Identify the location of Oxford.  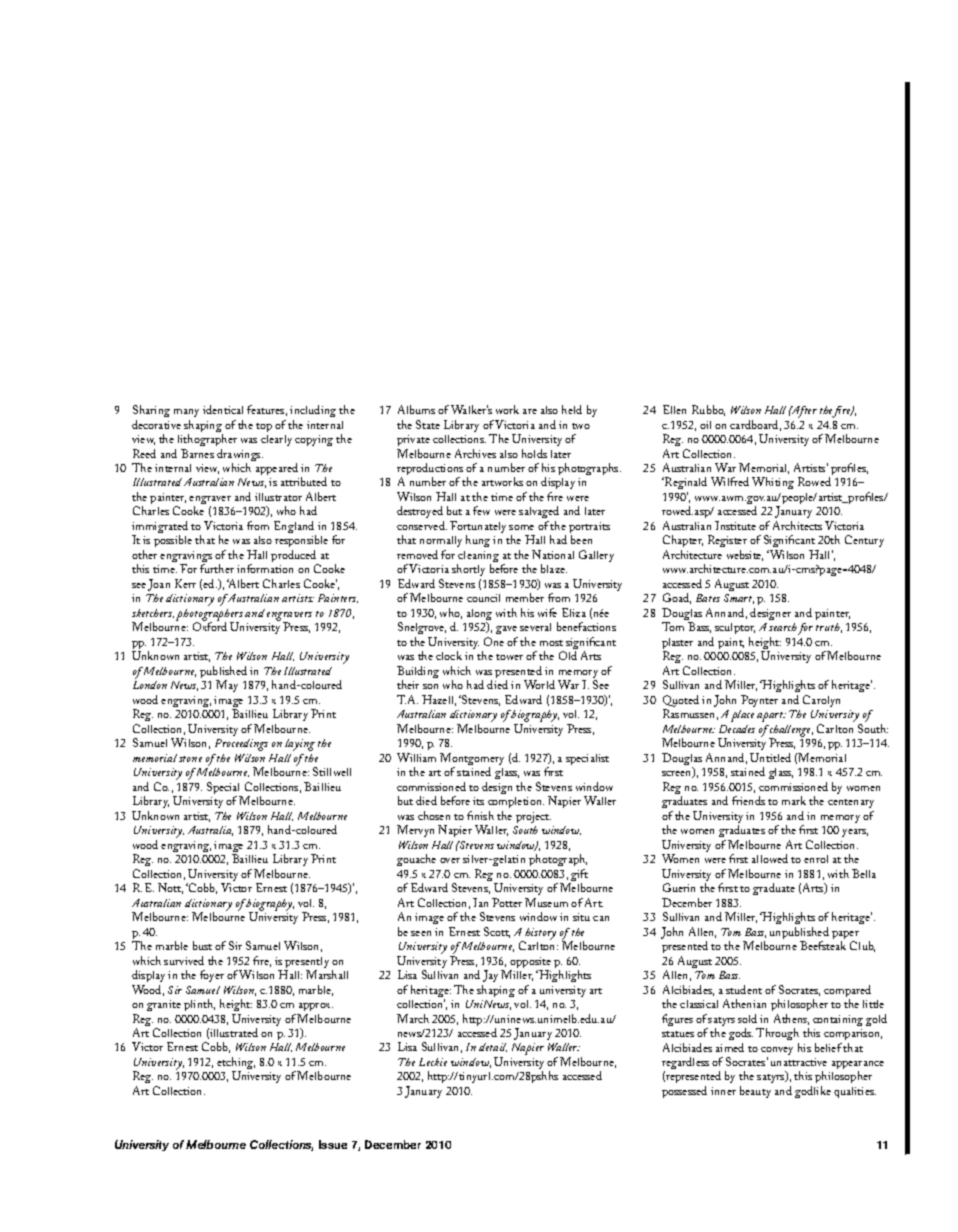
(210, 626).
